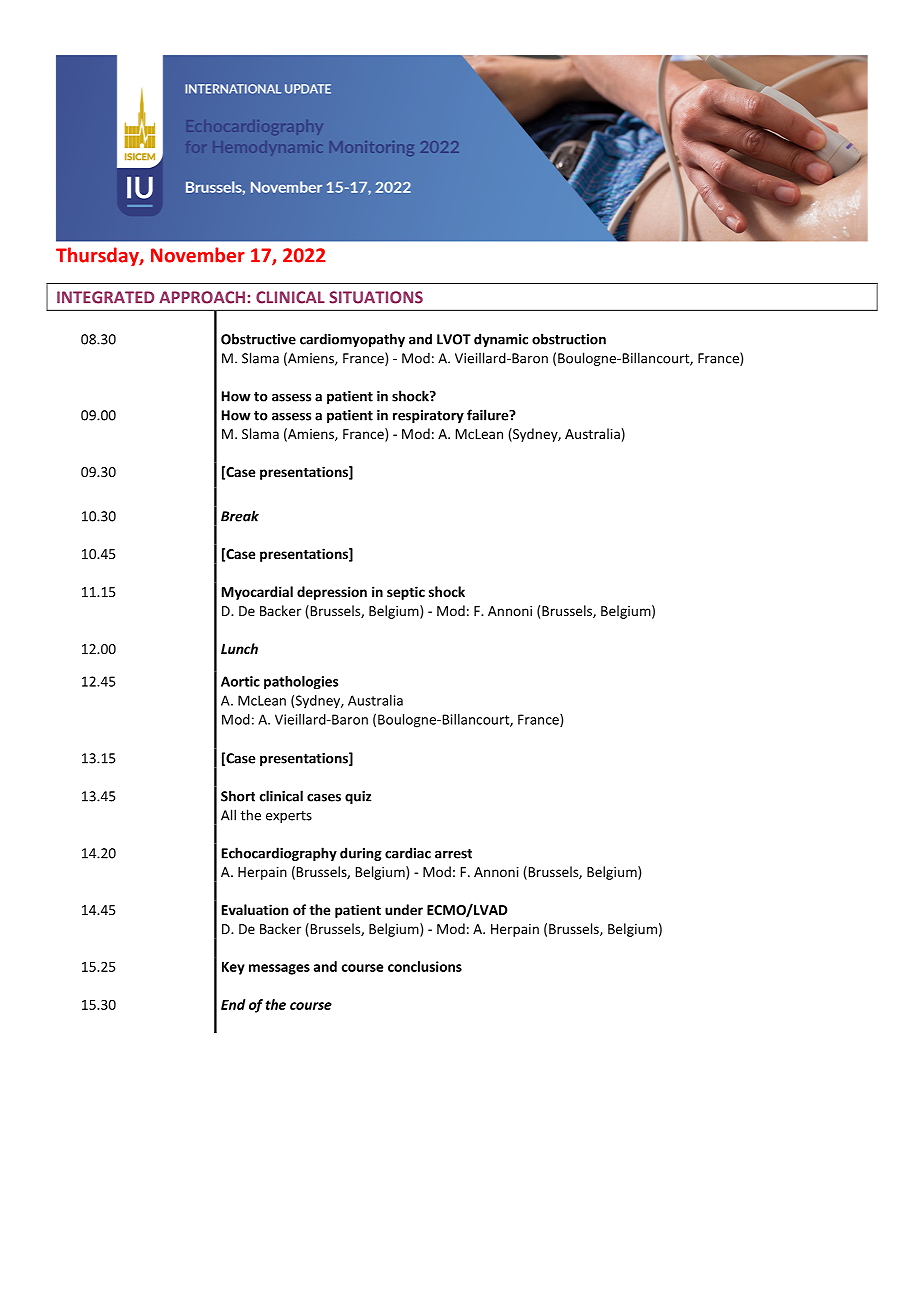  I want to click on conclusions, so click(425, 966).
